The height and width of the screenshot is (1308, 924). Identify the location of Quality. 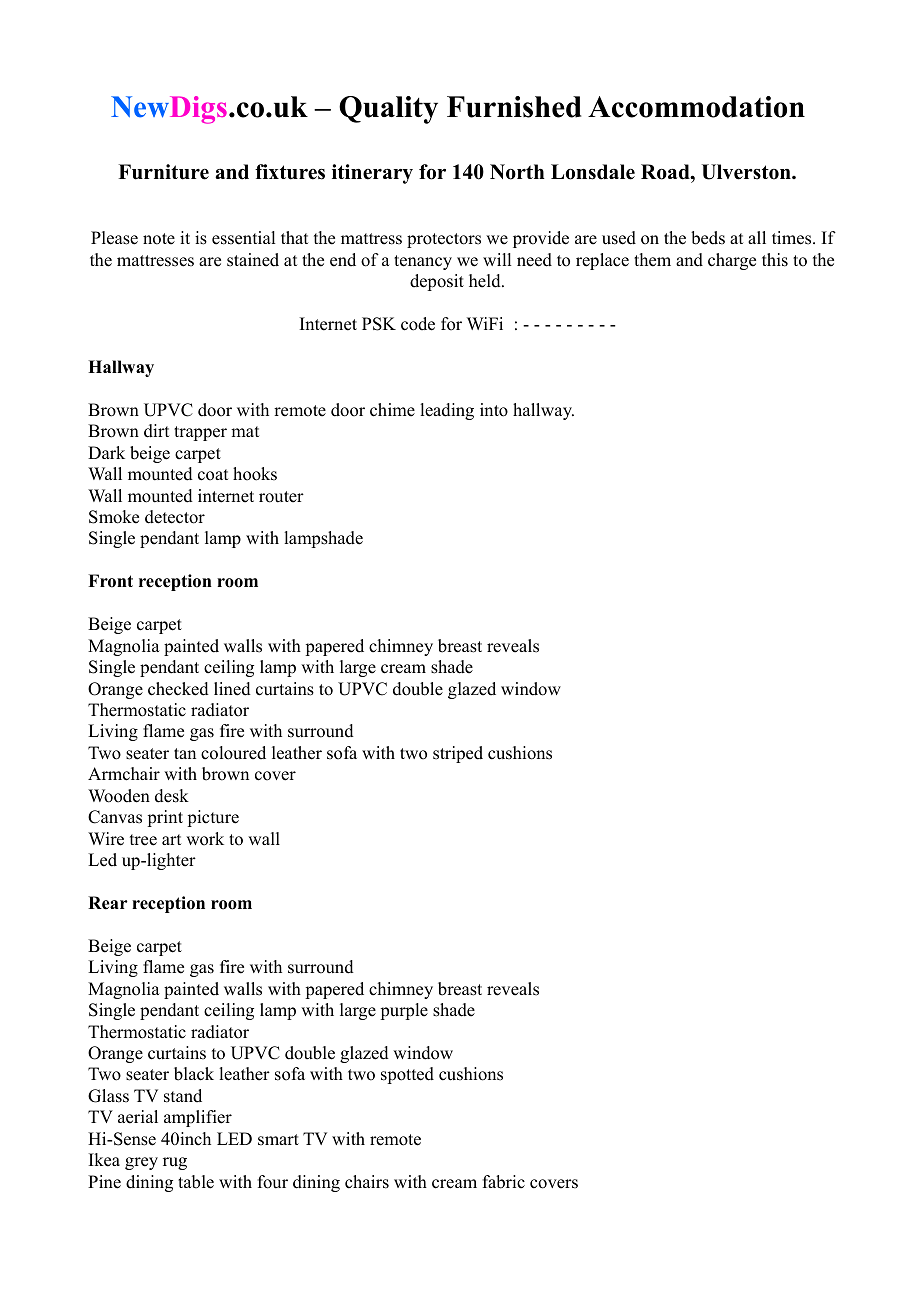
(388, 110).
